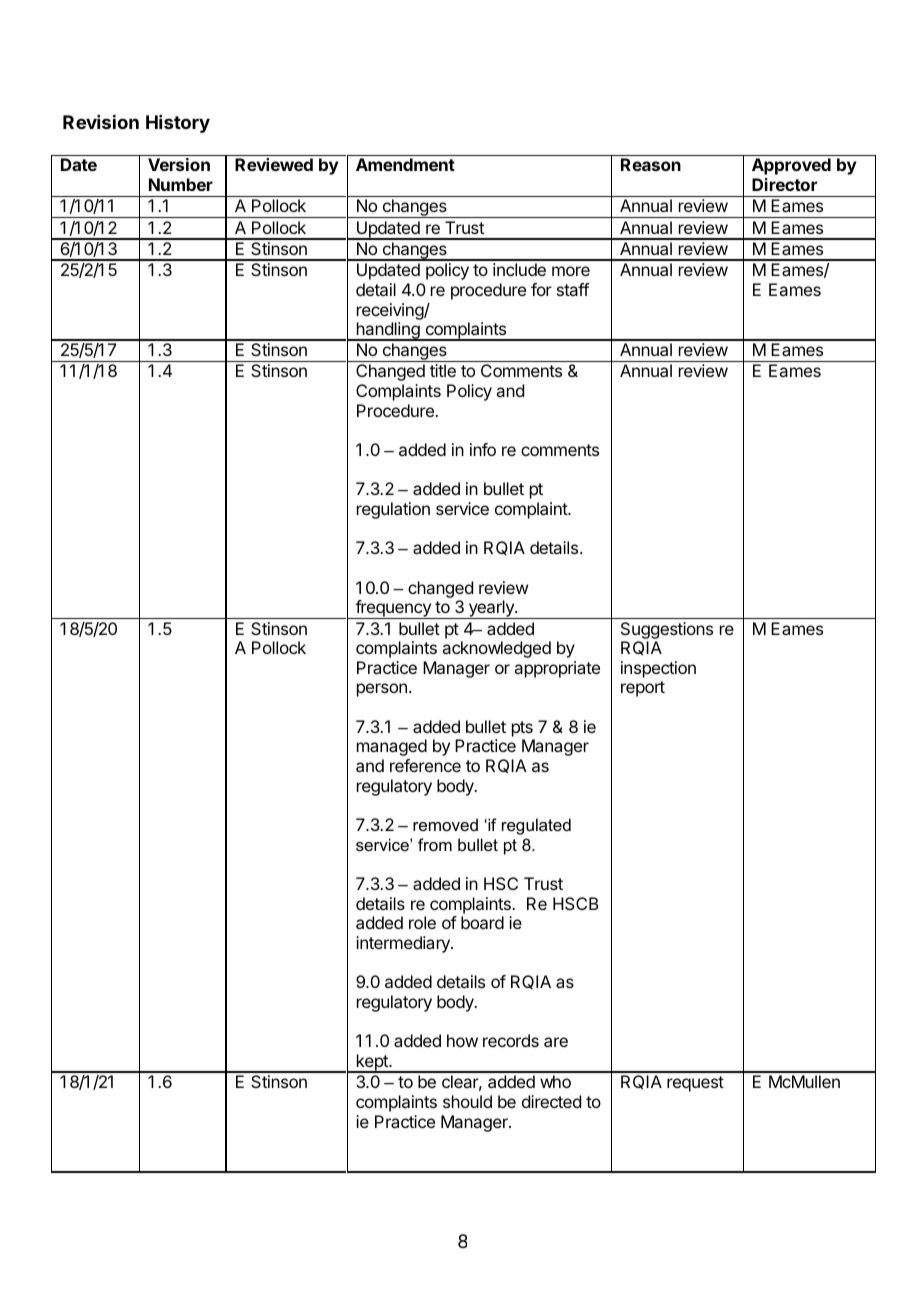 The width and height of the screenshot is (924, 1308). Describe the element at coordinates (388, 331) in the screenshot. I see `handling` at that location.
